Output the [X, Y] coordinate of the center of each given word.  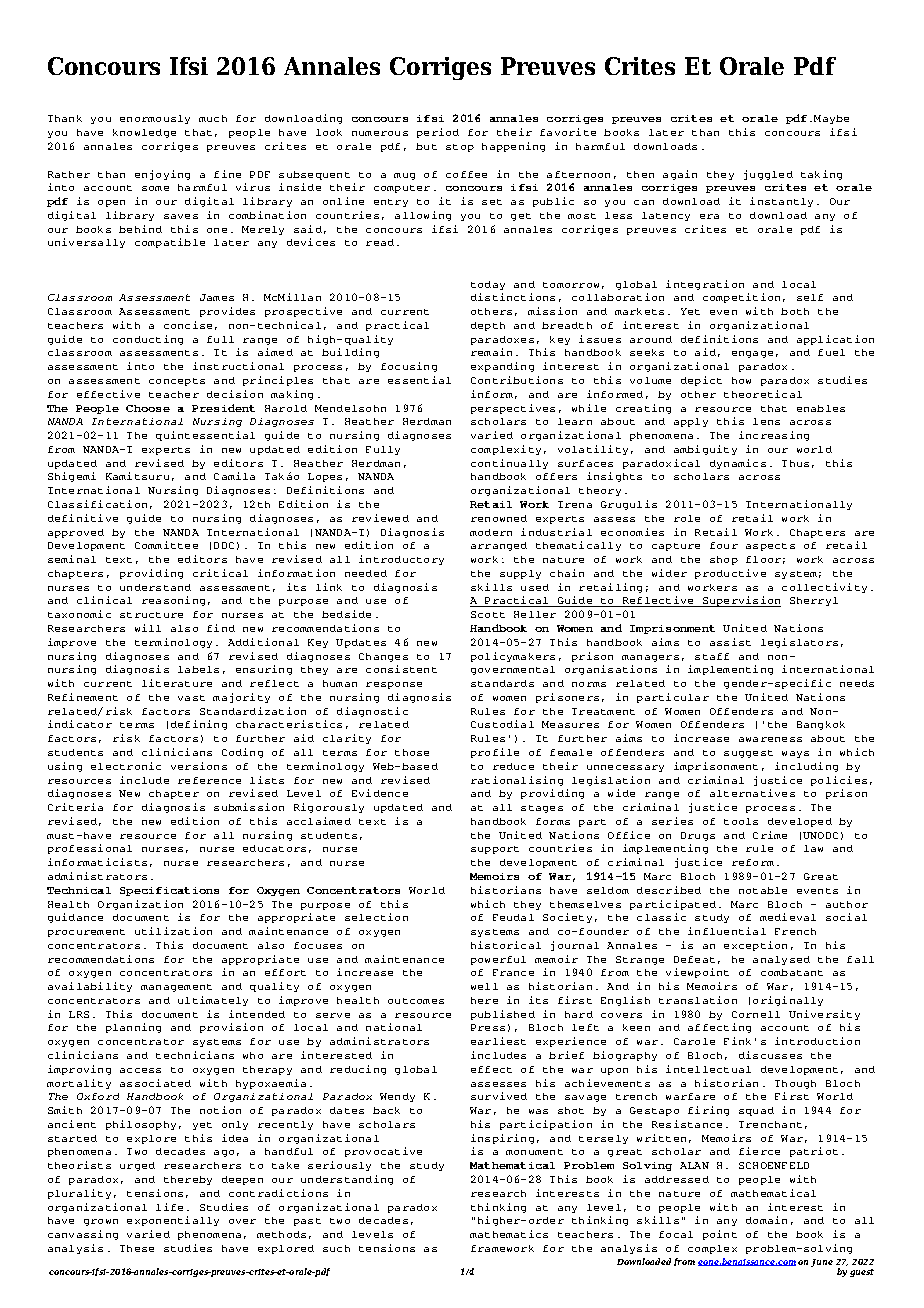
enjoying [162, 175]
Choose [148, 408]
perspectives [513, 409]
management [176, 988]
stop [460, 148]
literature [177, 683]
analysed [781, 960]
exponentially [173, 1221]
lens [766, 421]
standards [502, 683]
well [484, 986]
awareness [770, 739]
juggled [768, 175]
